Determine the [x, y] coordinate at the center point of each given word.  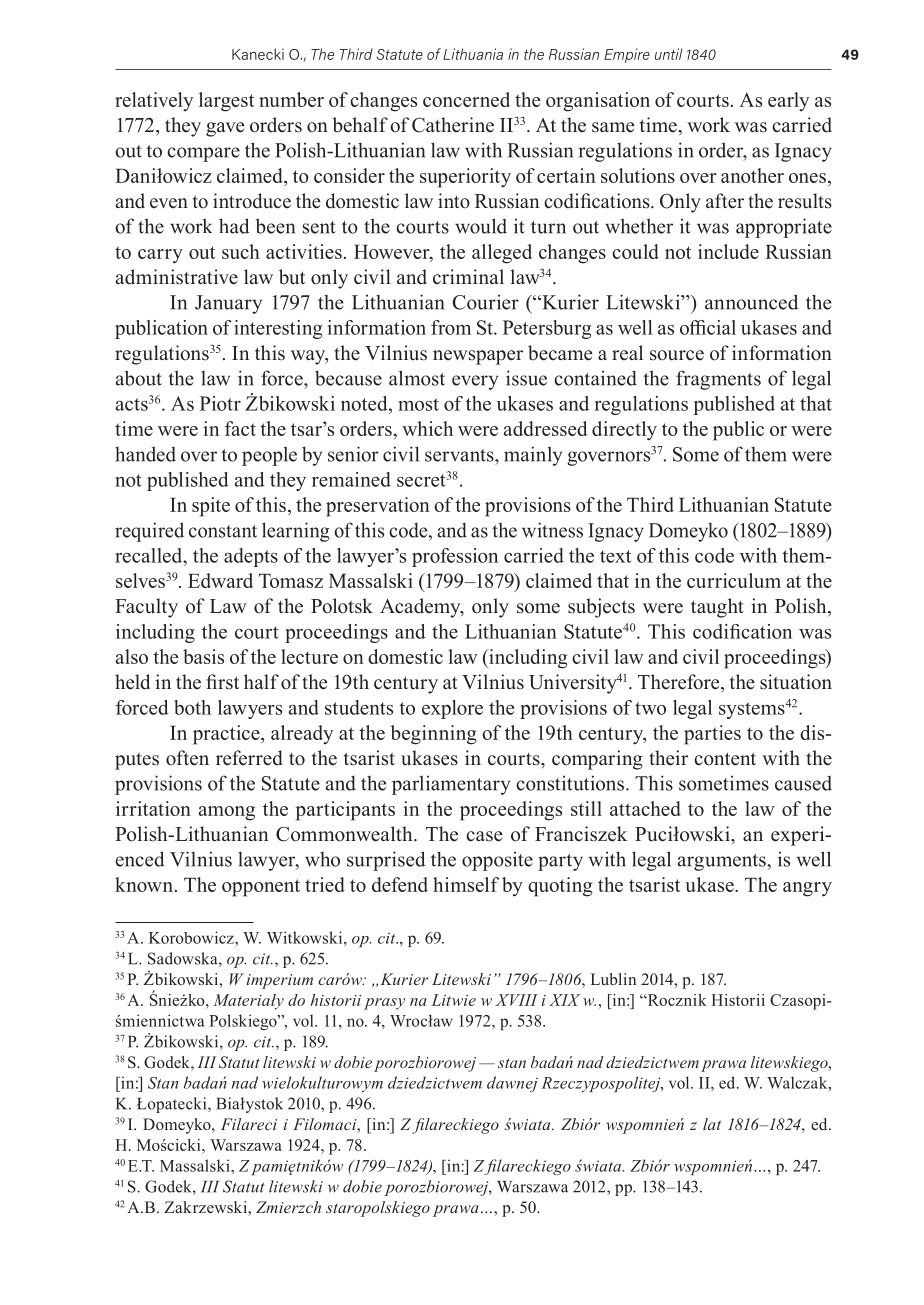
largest [226, 102]
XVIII [517, 1000]
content [725, 759]
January [228, 304]
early [788, 101]
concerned [466, 99]
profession [455, 557]
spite [211, 507]
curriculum [734, 580]
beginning [433, 735]
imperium [280, 981]
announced [751, 302]
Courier [486, 302]
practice [227, 735]
